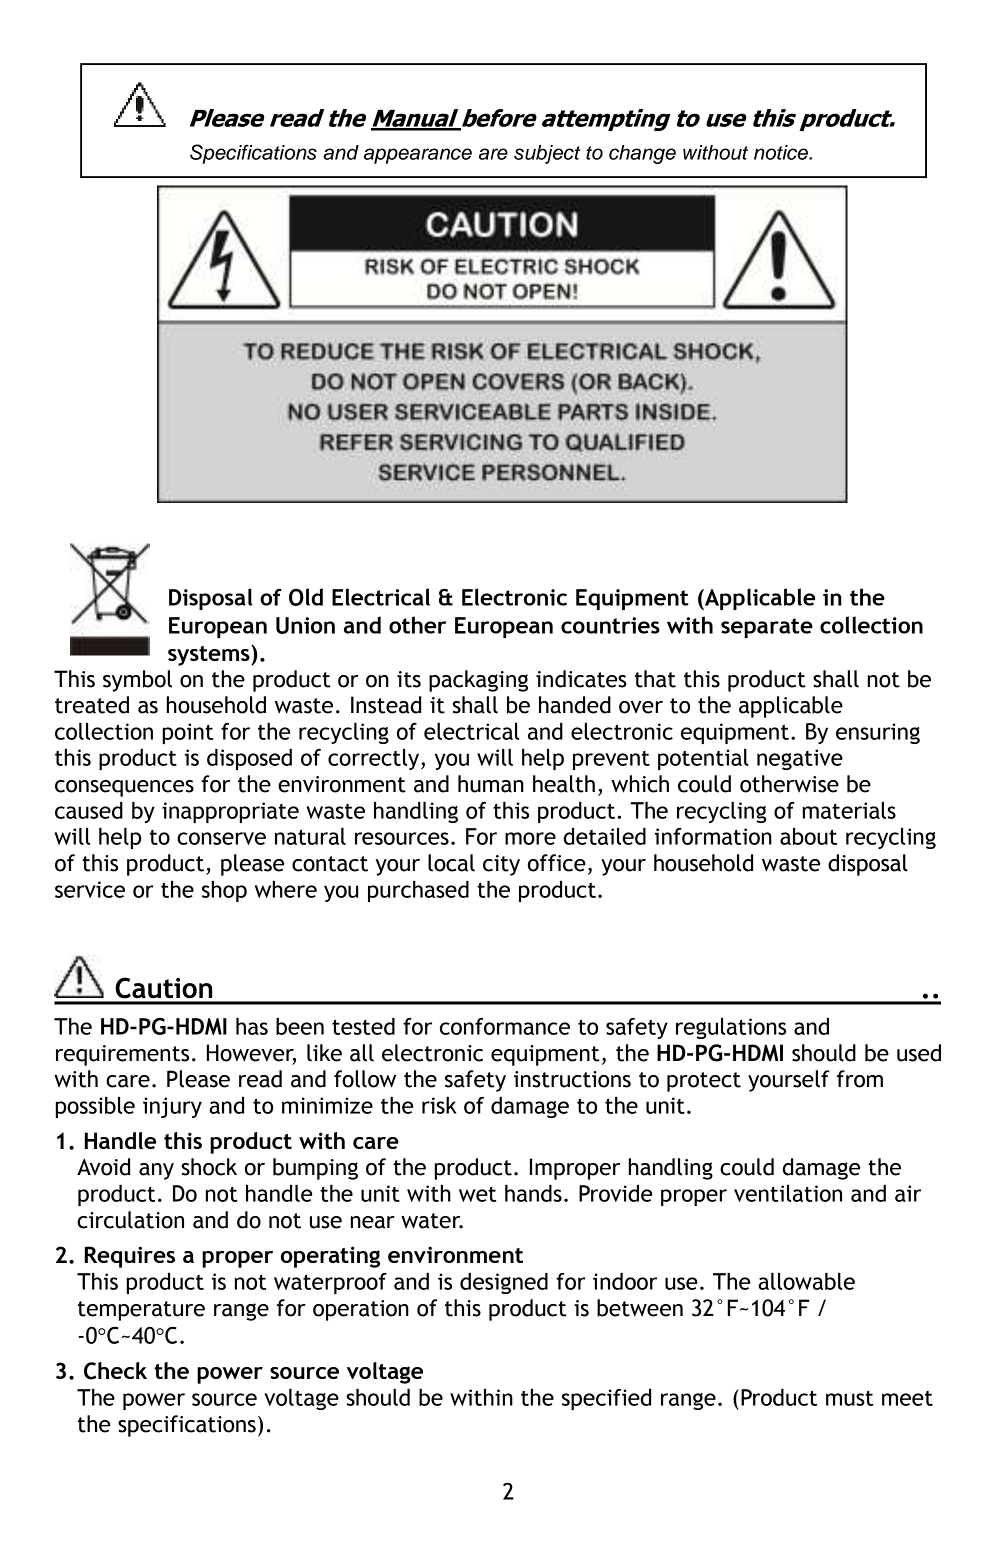 The height and width of the screenshot is (1542, 998). I want to click on Check, so click(115, 1371).
